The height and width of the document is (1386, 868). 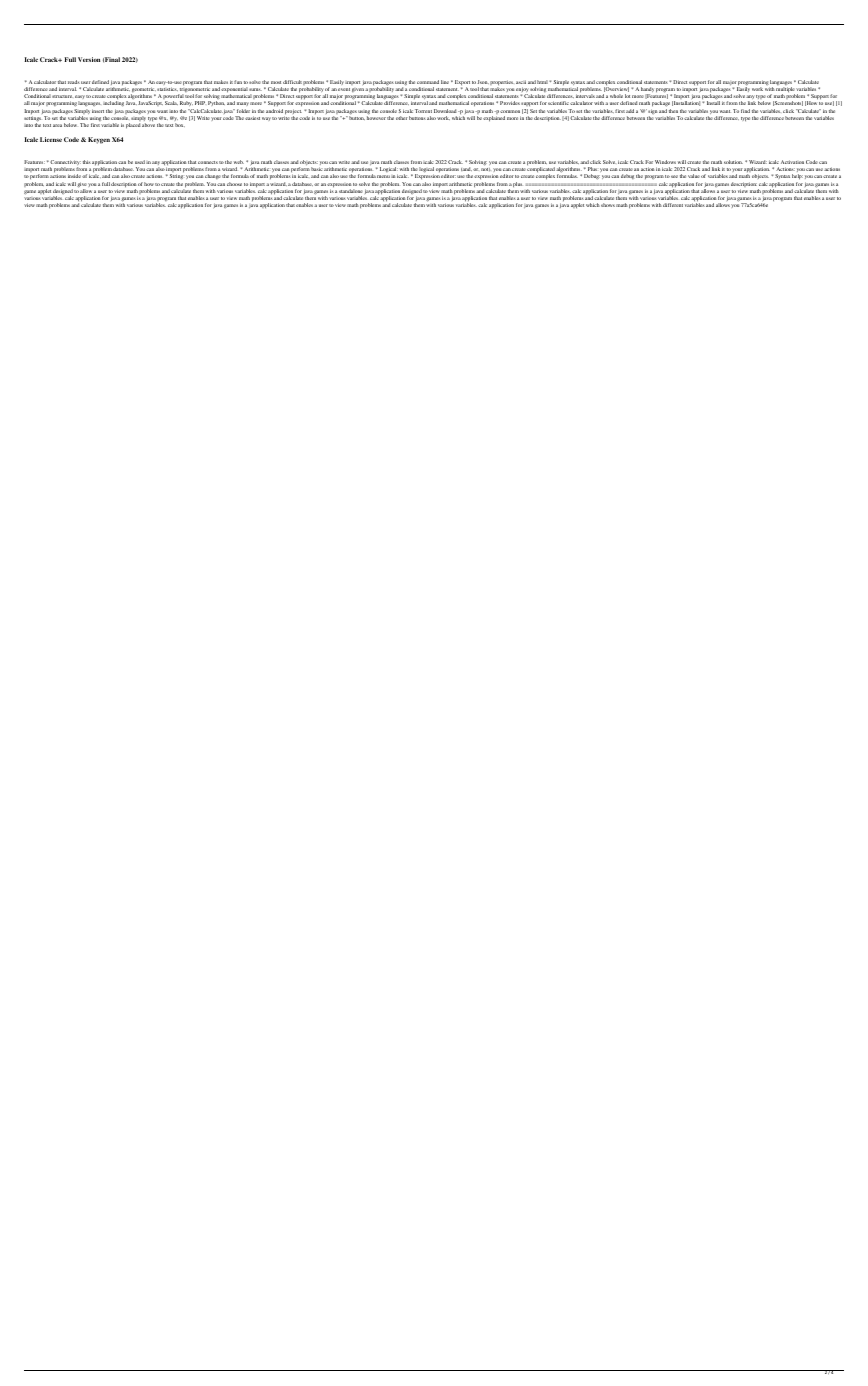 I want to click on command, so click(x=428, y=82).
